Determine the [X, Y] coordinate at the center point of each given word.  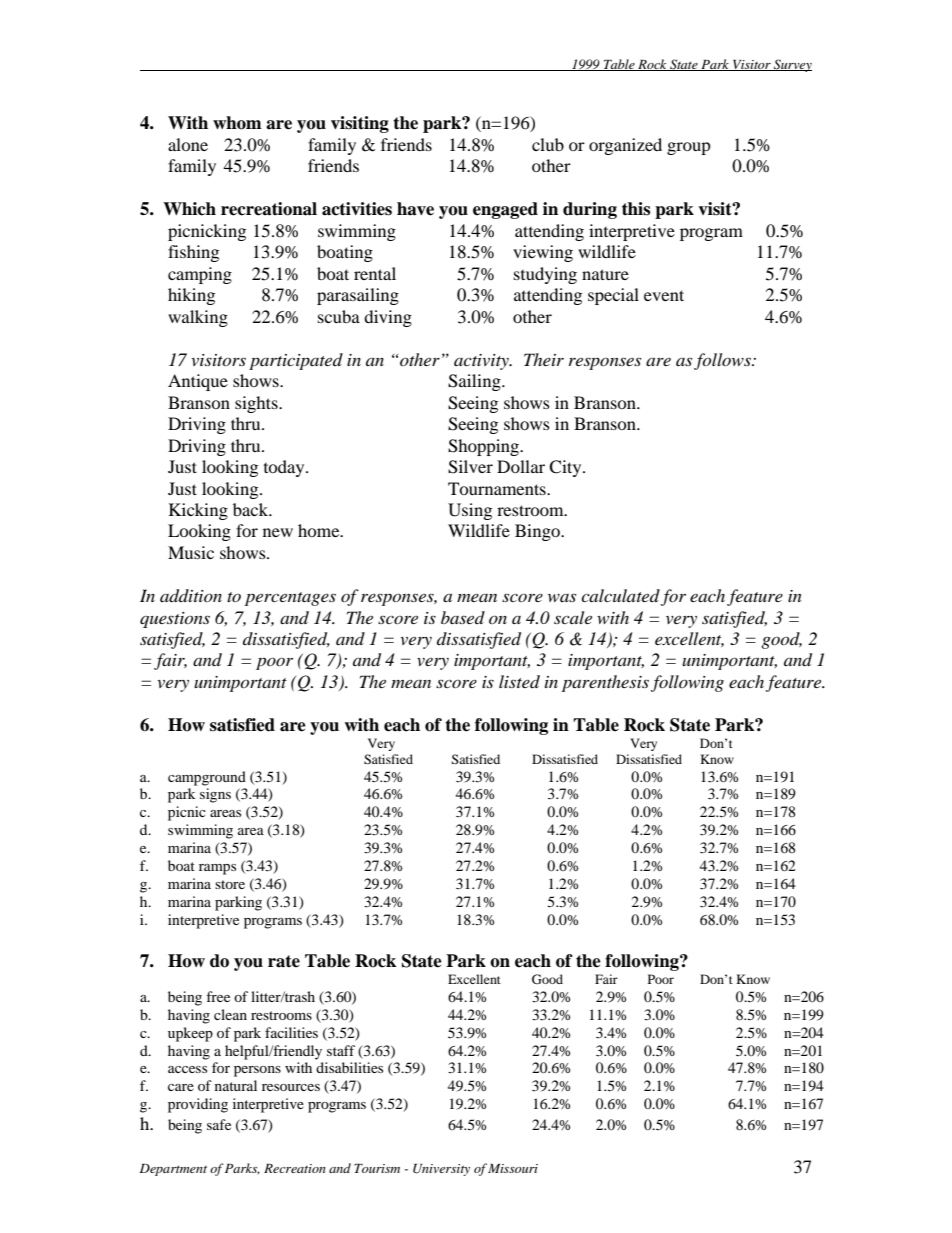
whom [237, 123]
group [689, 148]
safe [219, 1124]
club [548, 144]
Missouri [513, 1168]
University [441, 1170]
